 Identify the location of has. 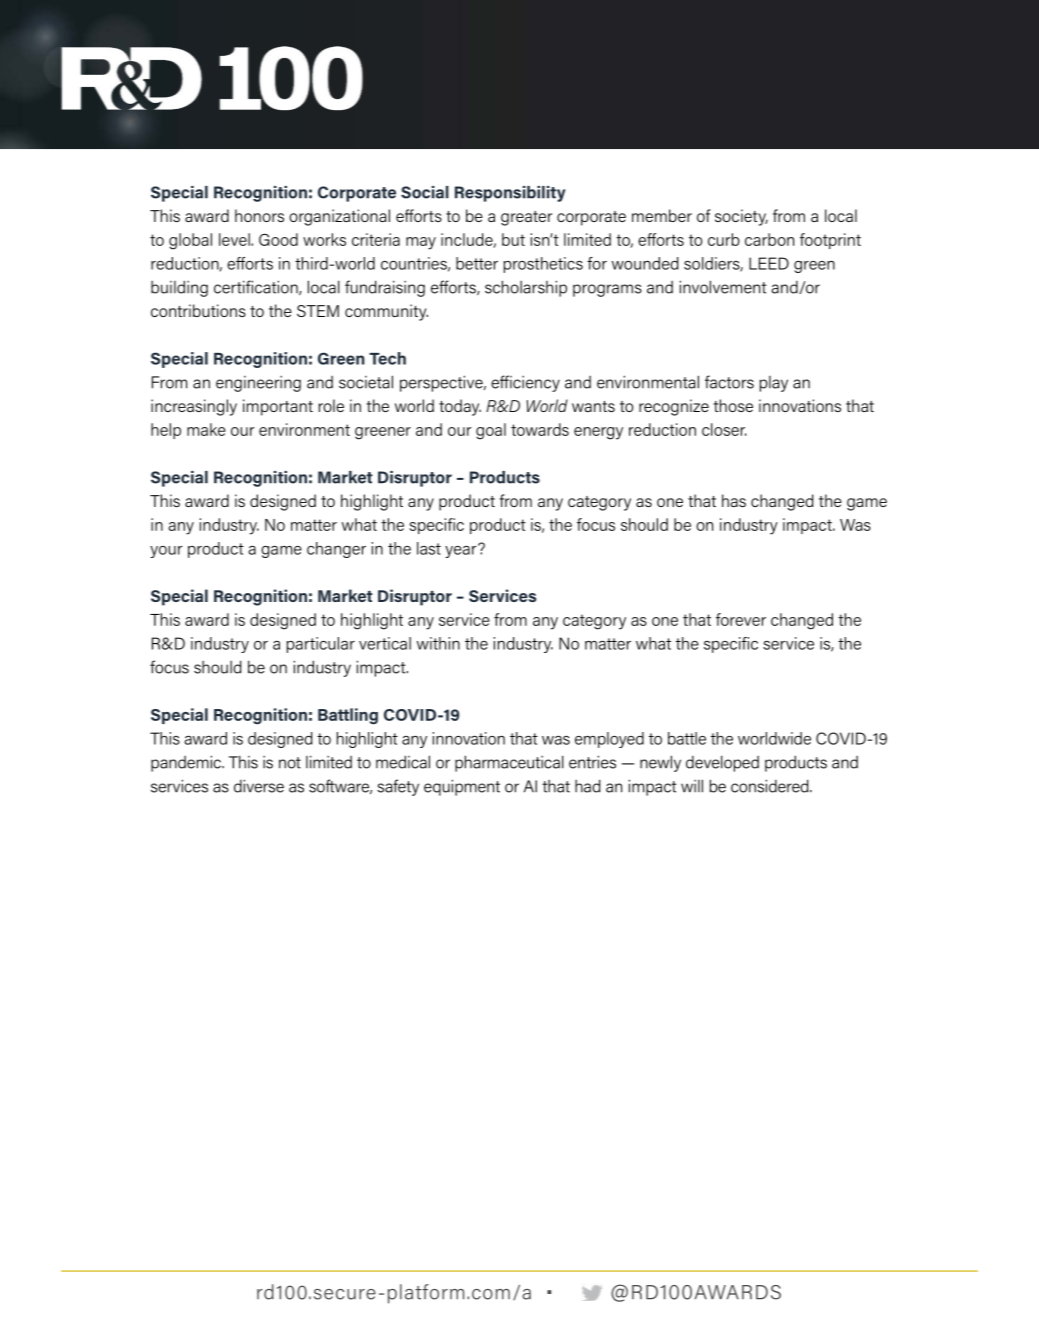
(734, 500).
